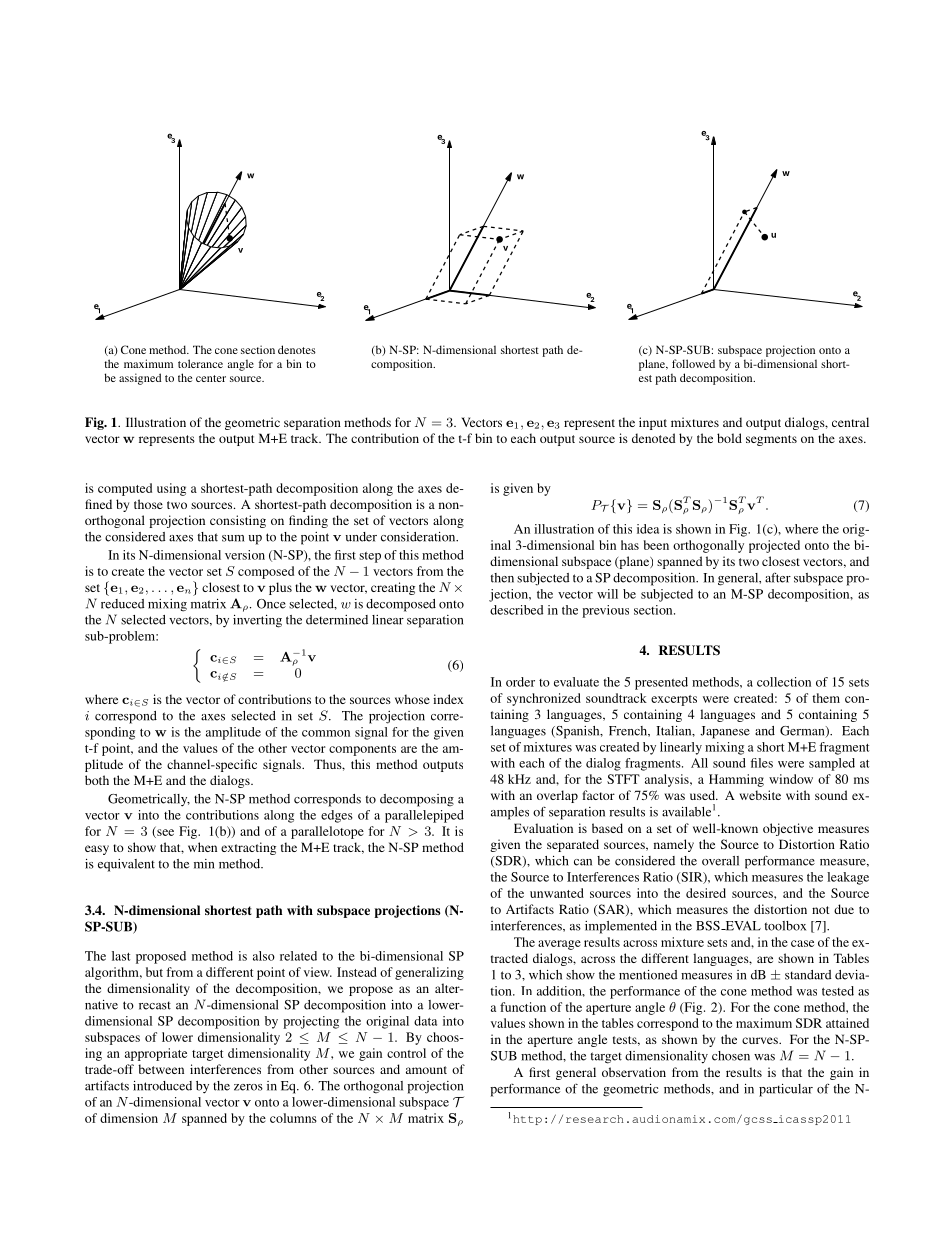 The width and height of the screenshot is (952, 1233). I want to click on introduced, so click(162, 1086).
